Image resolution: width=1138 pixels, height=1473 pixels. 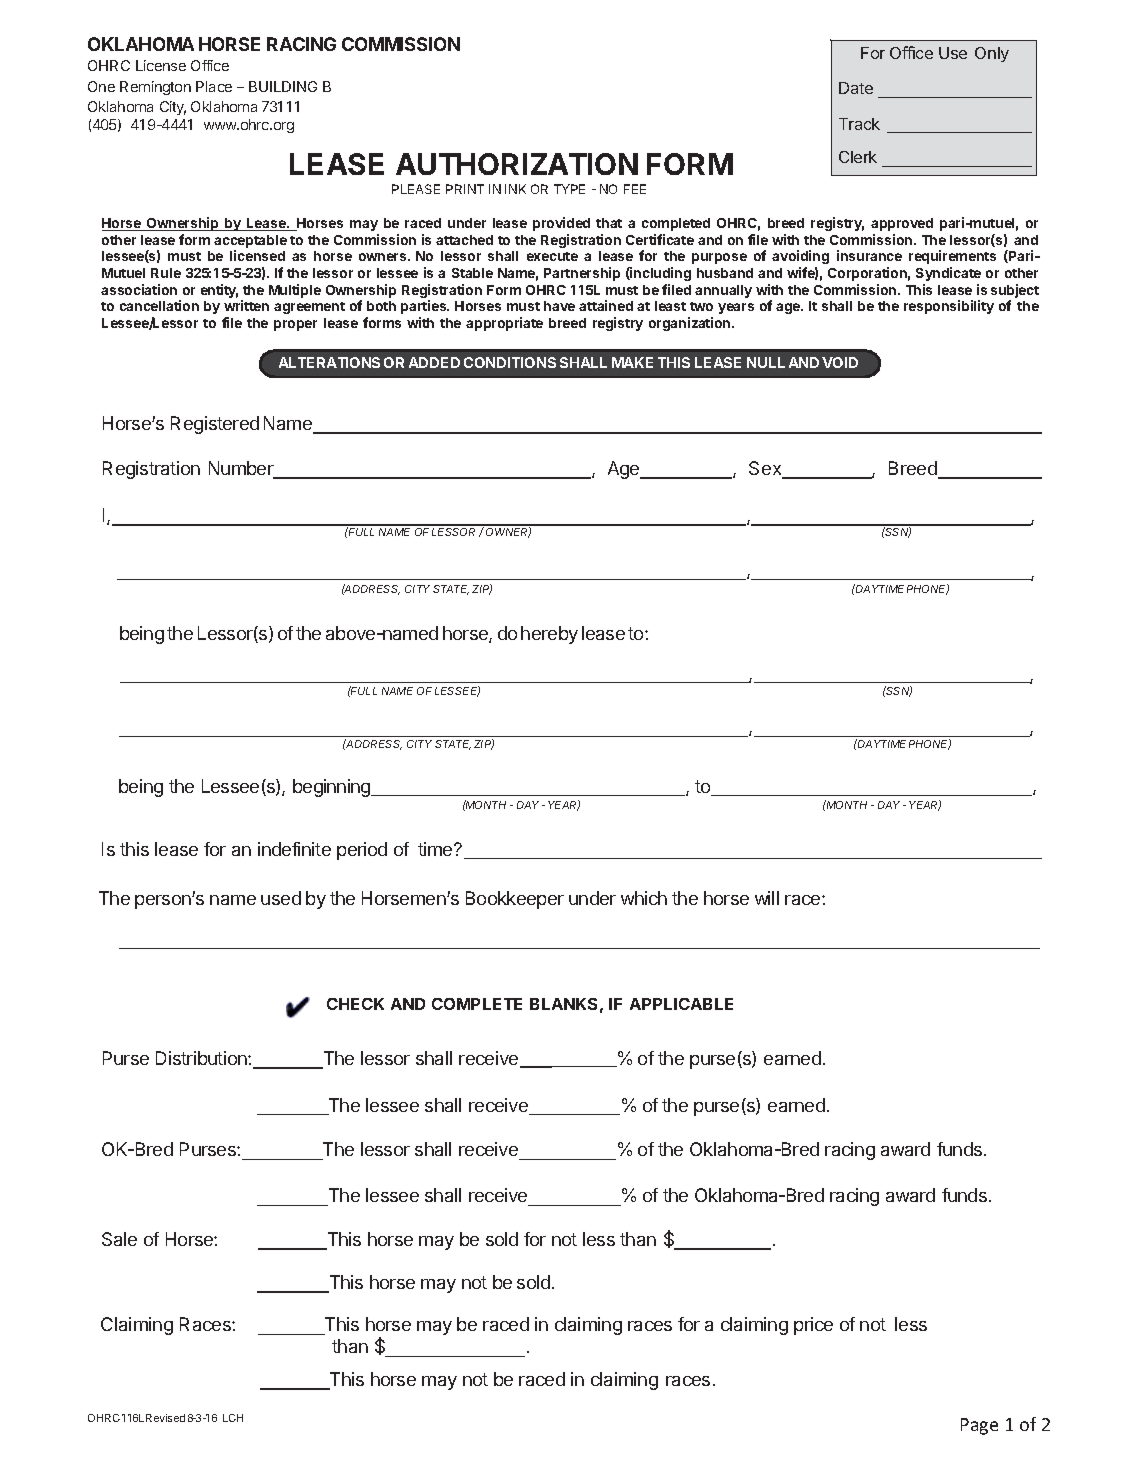 I want to click on Place, so click(x=214, y=86).
